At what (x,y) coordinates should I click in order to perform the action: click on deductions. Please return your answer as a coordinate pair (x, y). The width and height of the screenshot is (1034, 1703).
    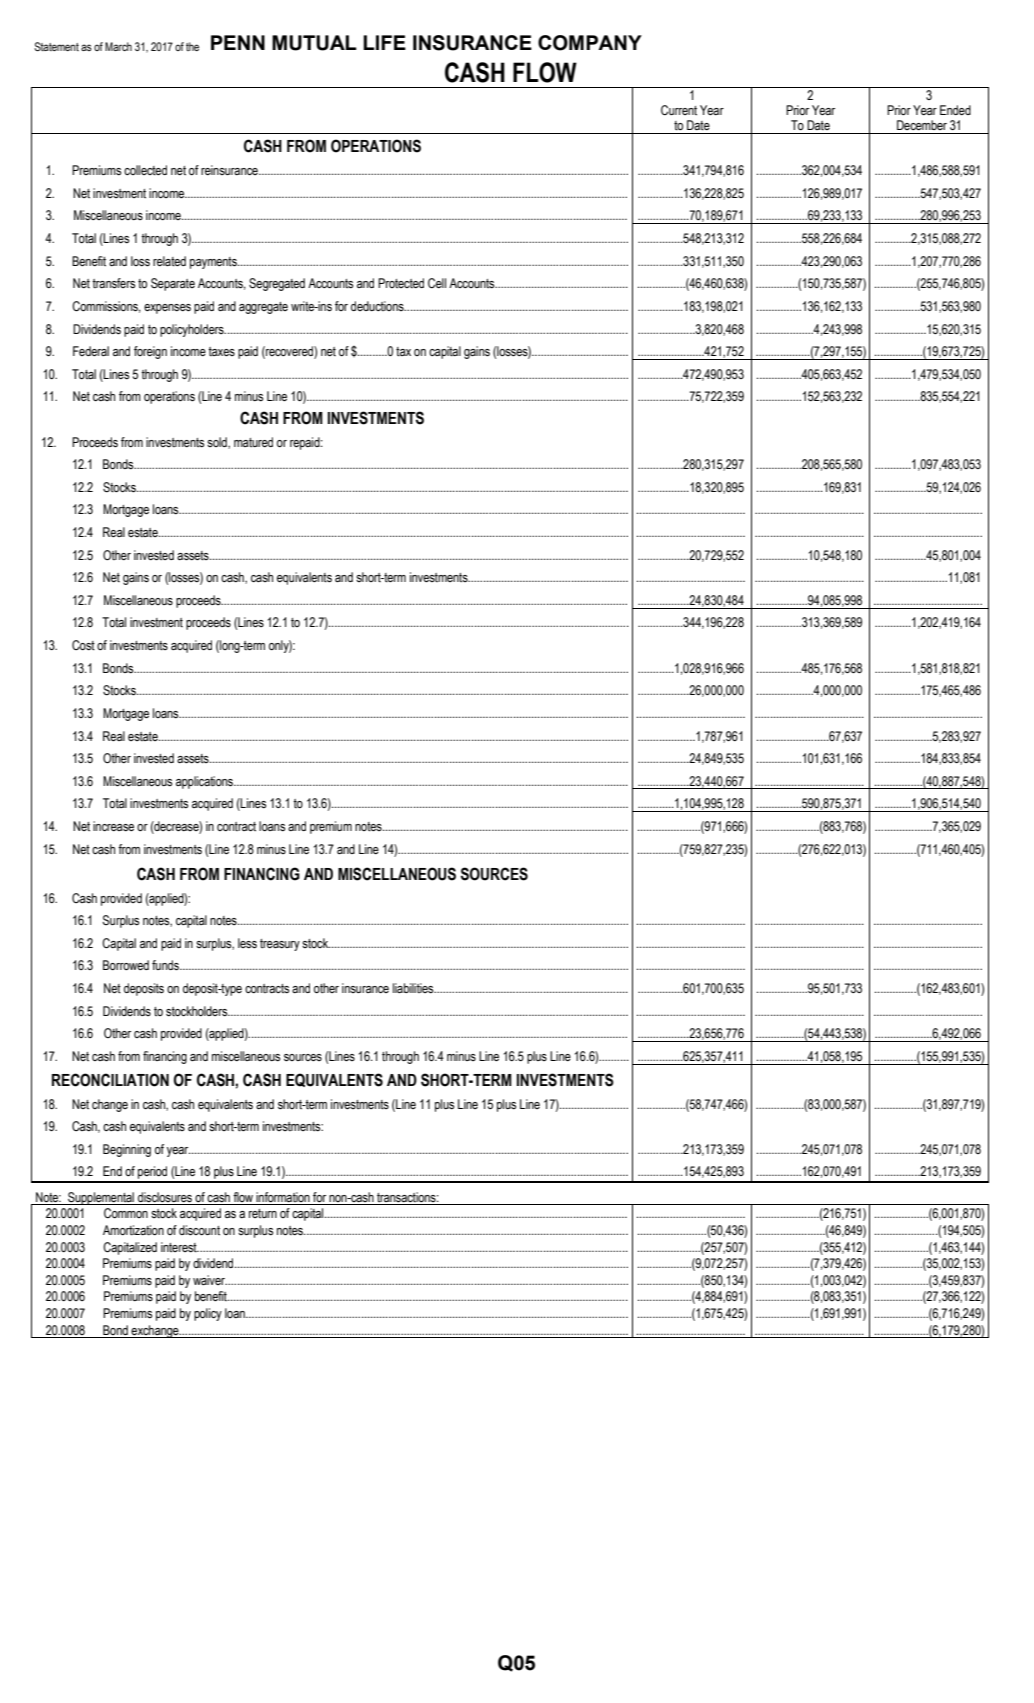
    Looking at the image, I should click on (378, 306).
